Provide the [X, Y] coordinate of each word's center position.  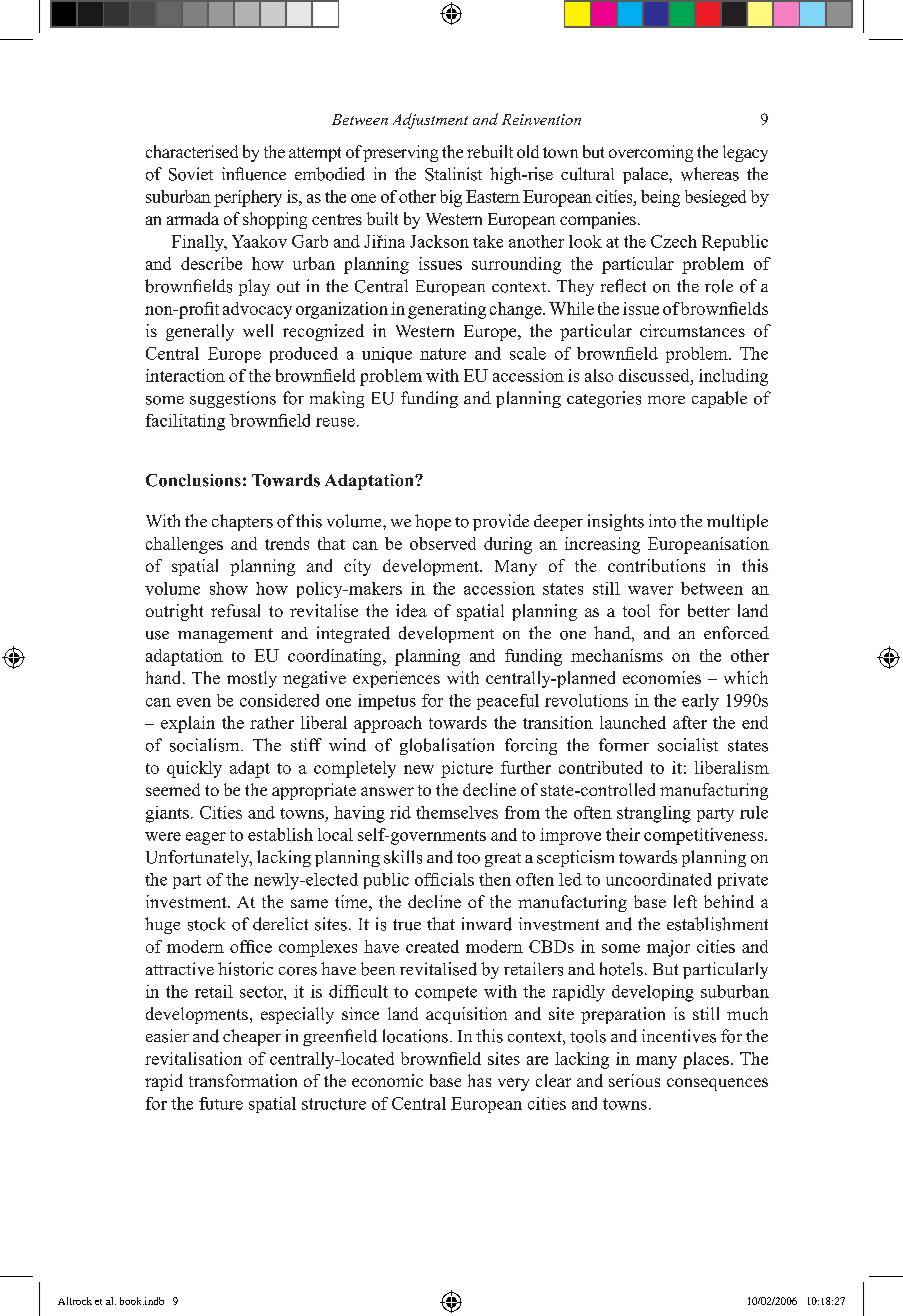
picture [467, 769]
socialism [206, 745]
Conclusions [193, 480]
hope [433, 522]
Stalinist [453, 174]
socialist [688, 745]
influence [254, 174]
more [666, 400]
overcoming [651, 153]
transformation [243, 1080]
